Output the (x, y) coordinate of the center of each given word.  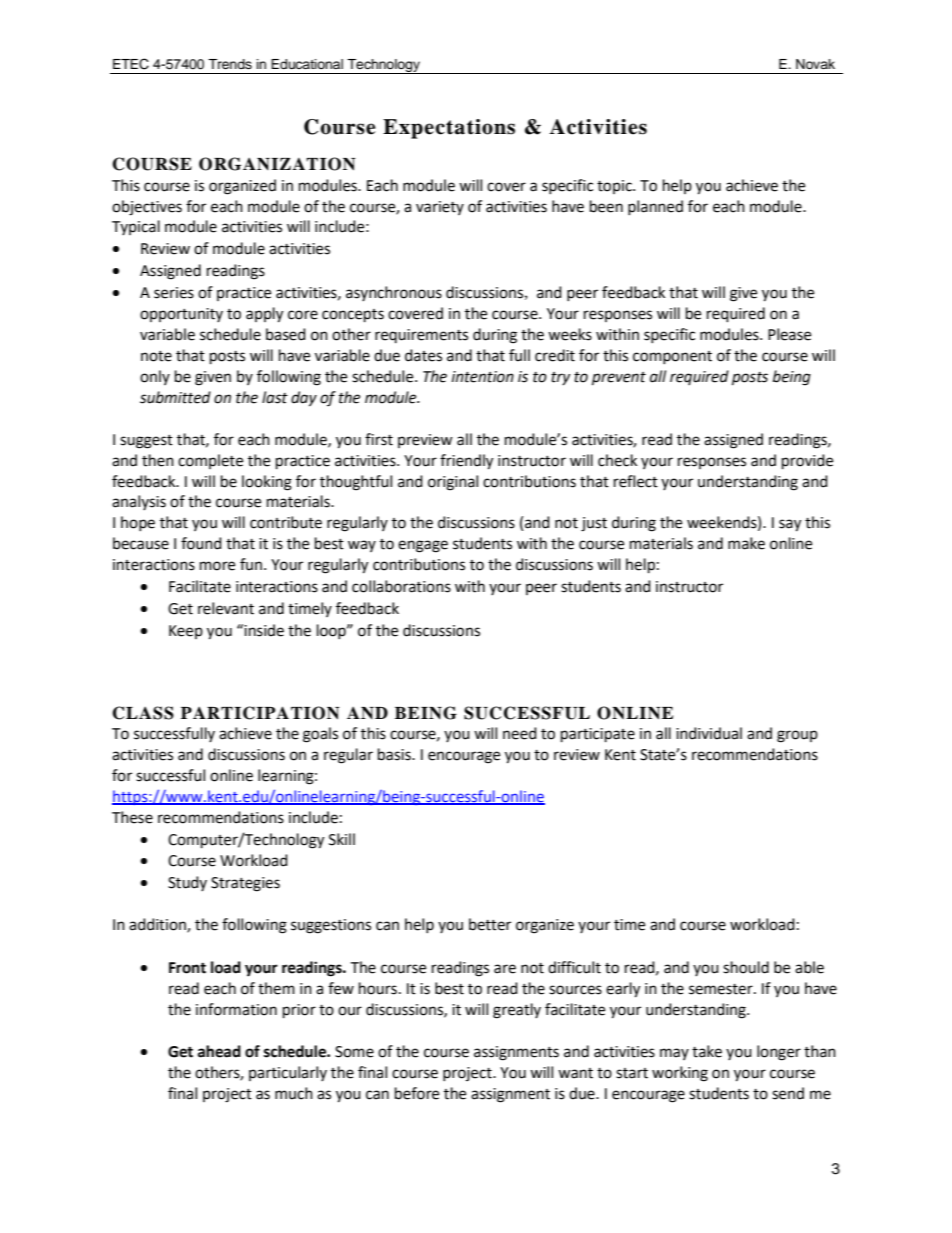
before (417, 1093)
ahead (219, 1051)
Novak (815, 64)
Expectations (449, 129)
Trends (230, 64)
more (217, 566)
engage (423, 546)
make (746, 543)
